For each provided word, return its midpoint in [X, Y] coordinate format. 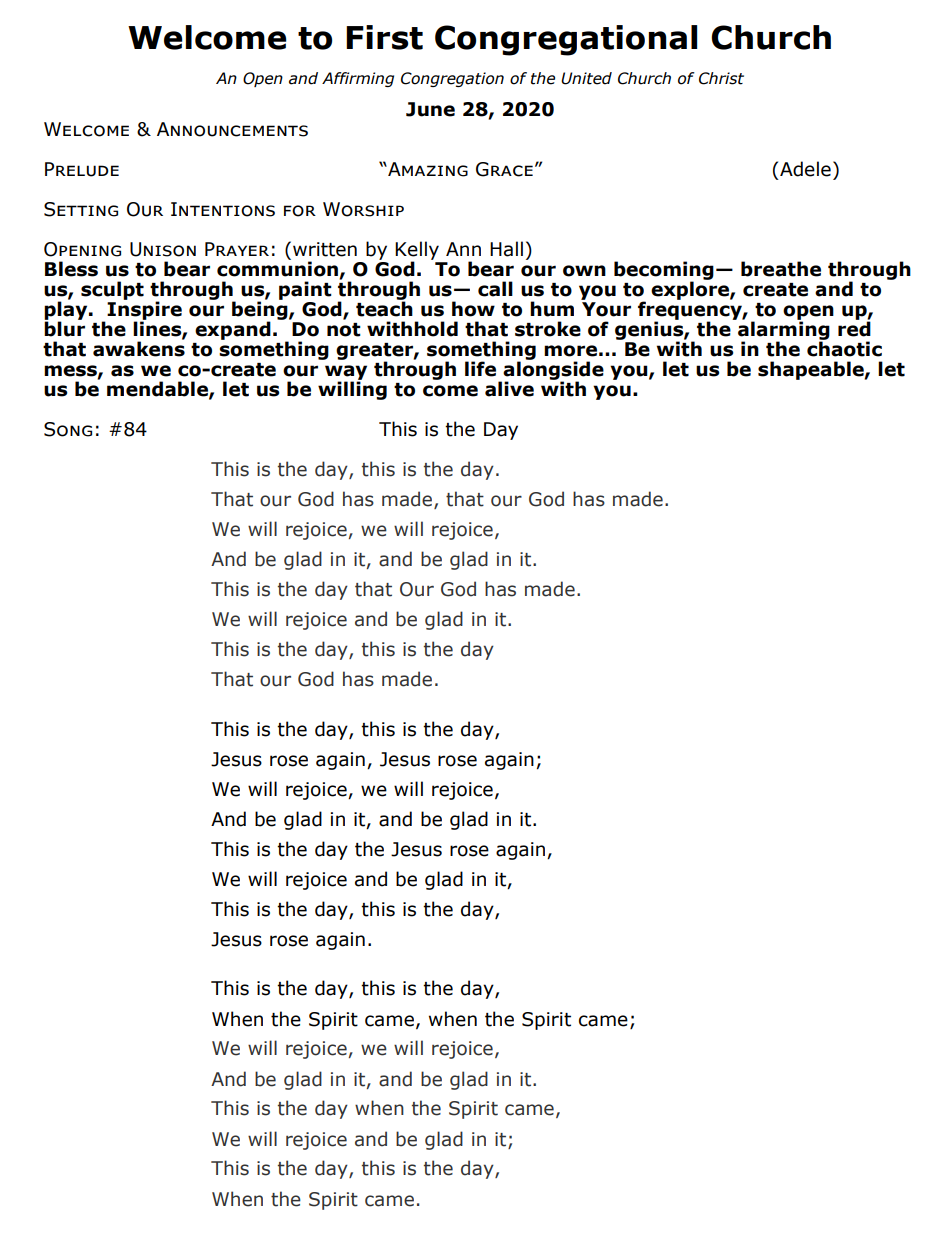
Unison [163, 249]
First [384, 37]
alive [509, 389]
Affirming [358, 79]
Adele [805, 169]
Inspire [144, 310]
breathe [781, 269]
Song [68, 429]
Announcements [232, 129]
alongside [553, 370]
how [473, 309]
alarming [783, 330]
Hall [506, 249]
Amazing [427, 169]
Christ [721, 78]
